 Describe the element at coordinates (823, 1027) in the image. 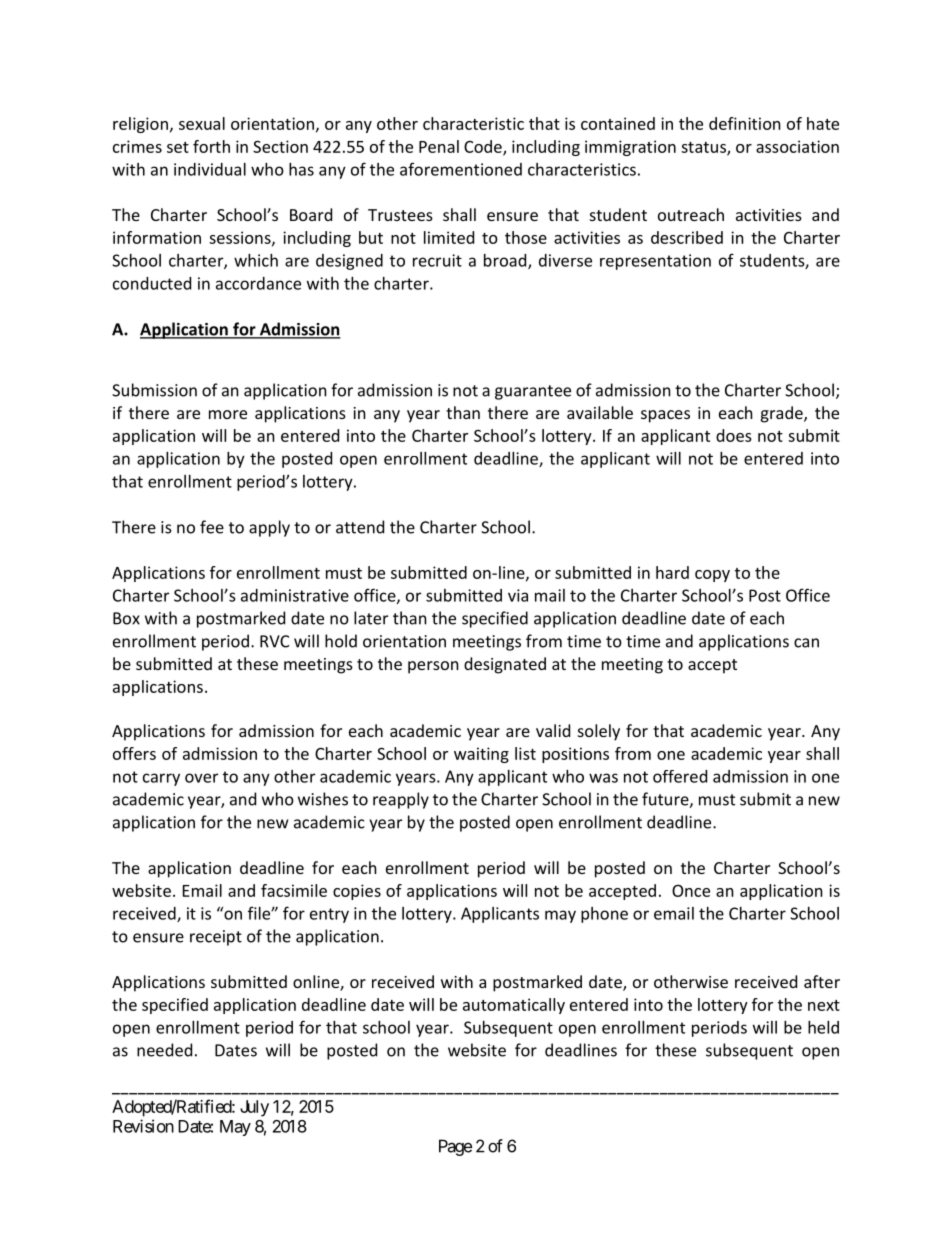

I see `held` at that location.
